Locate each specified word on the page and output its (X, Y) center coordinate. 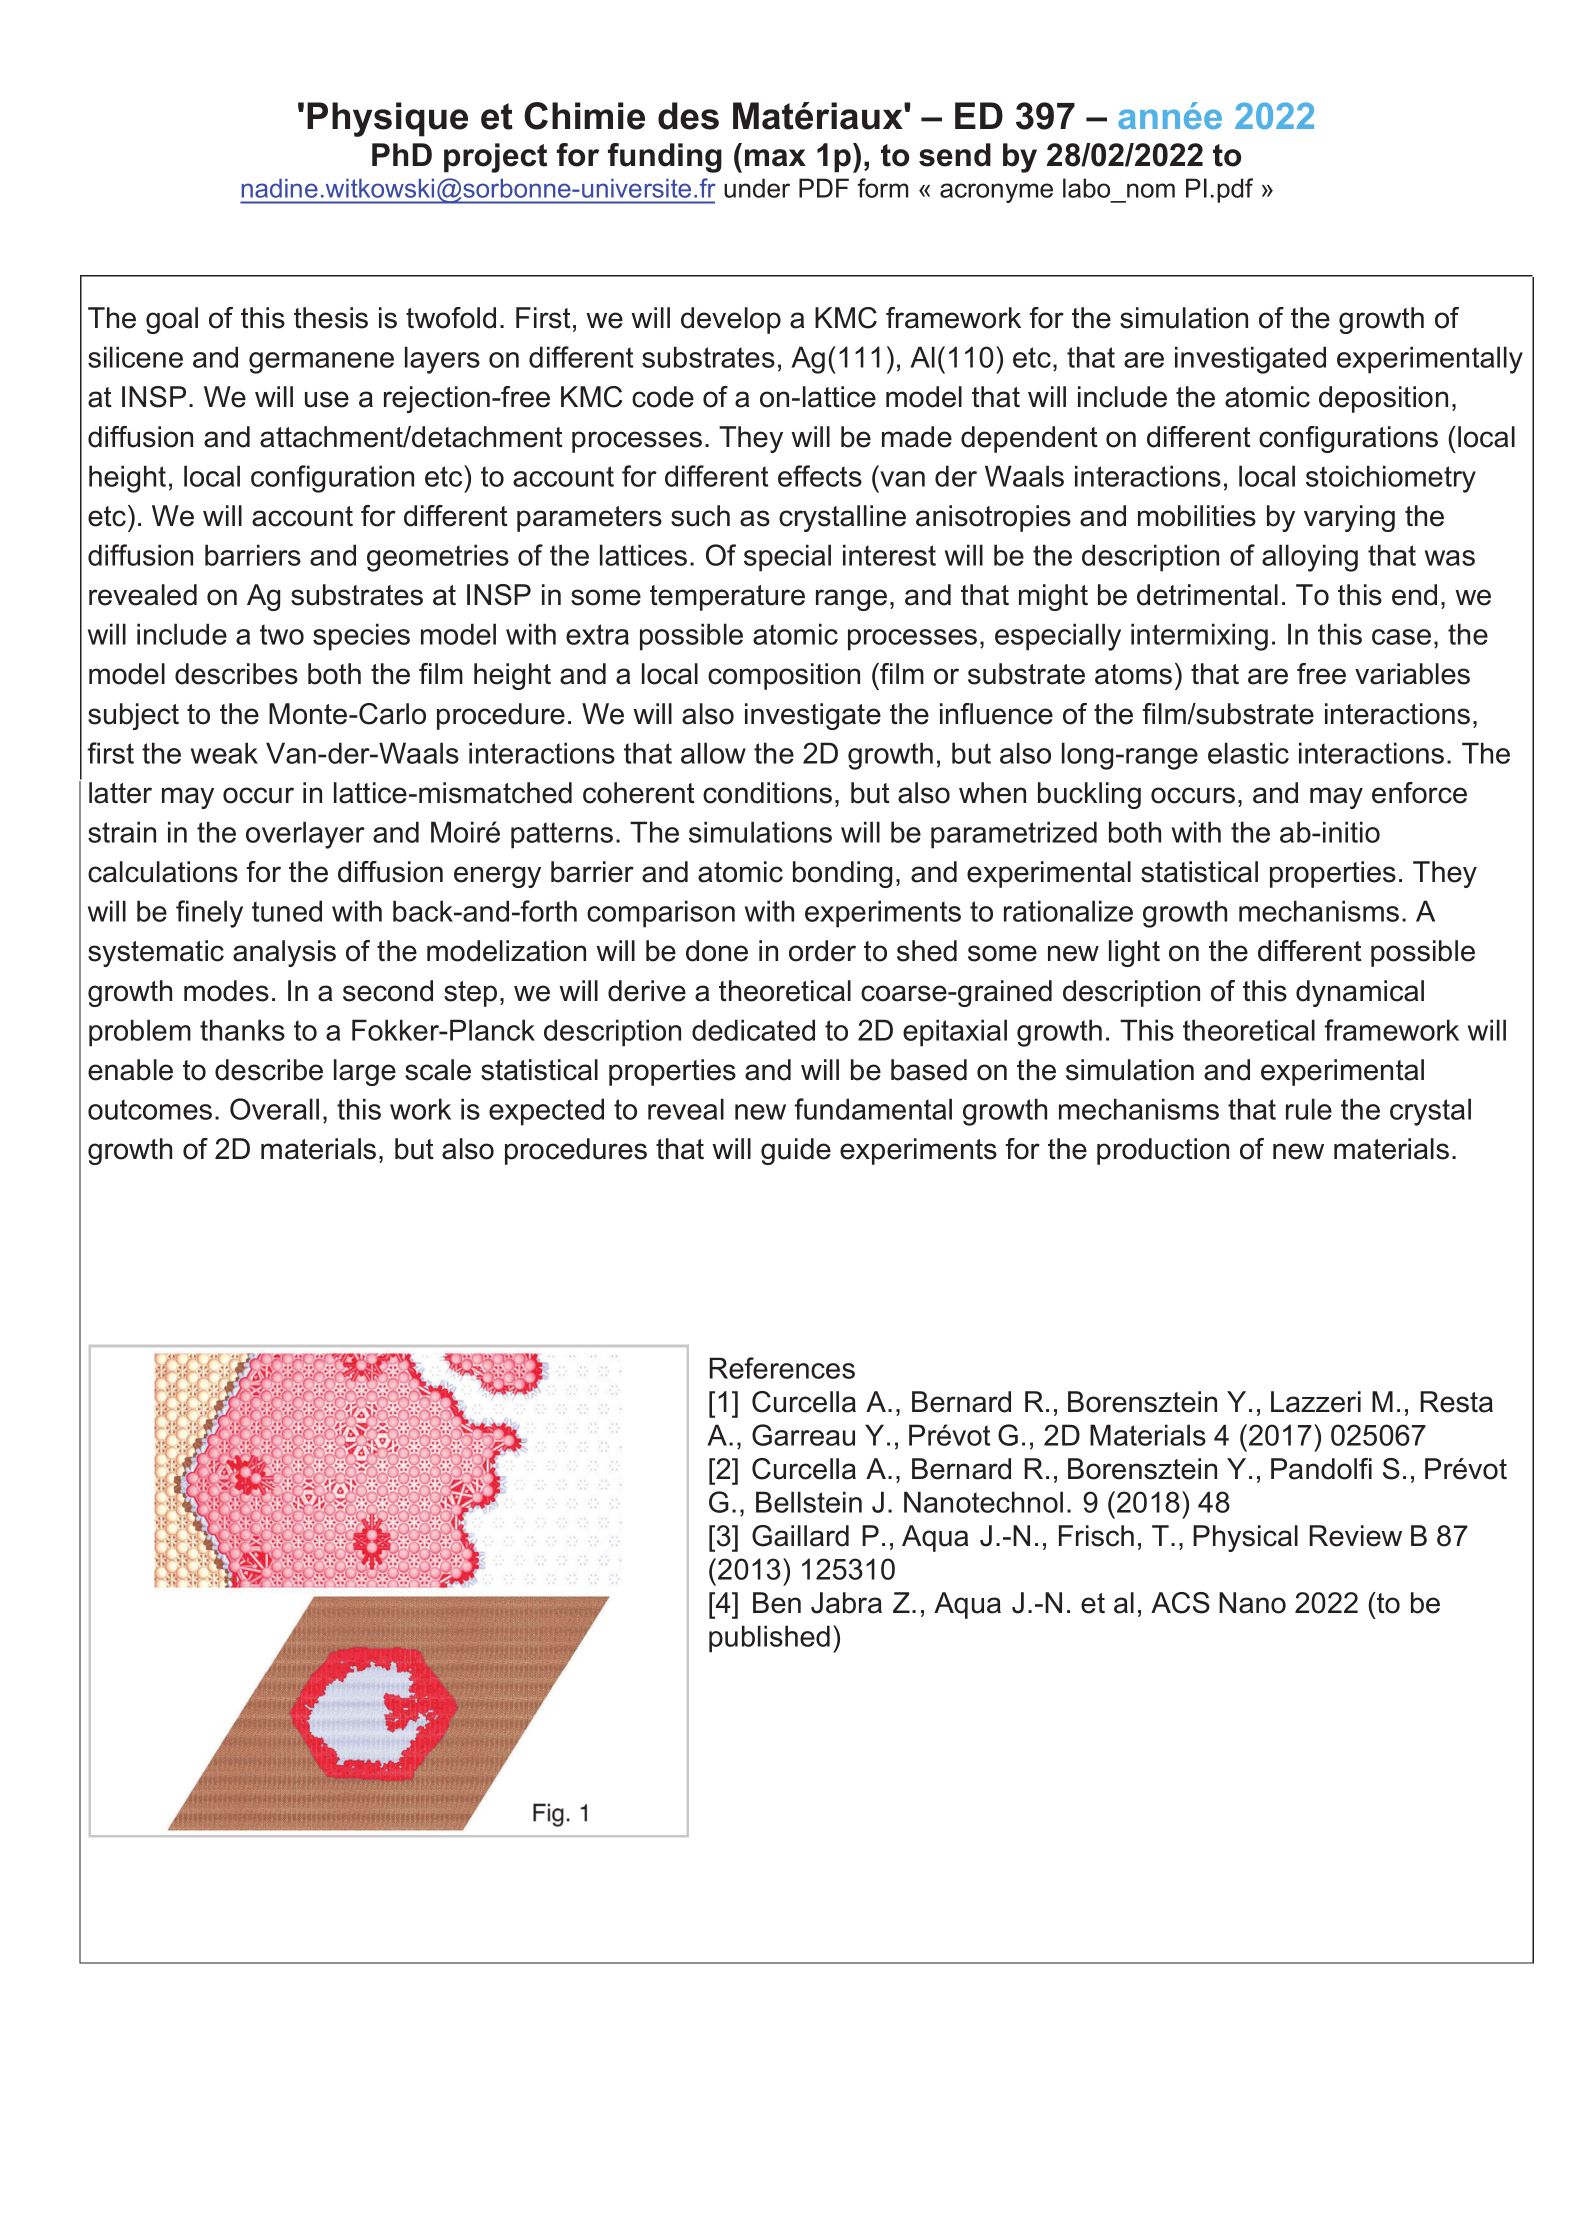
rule (1309, 1109)
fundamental (873, 1109)
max (775, 158)
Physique (387, 119)
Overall (274, 1109)
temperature (727, 598)
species (361, 637)
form (882, 188)
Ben (777, 1603)
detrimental (1207, 595)
